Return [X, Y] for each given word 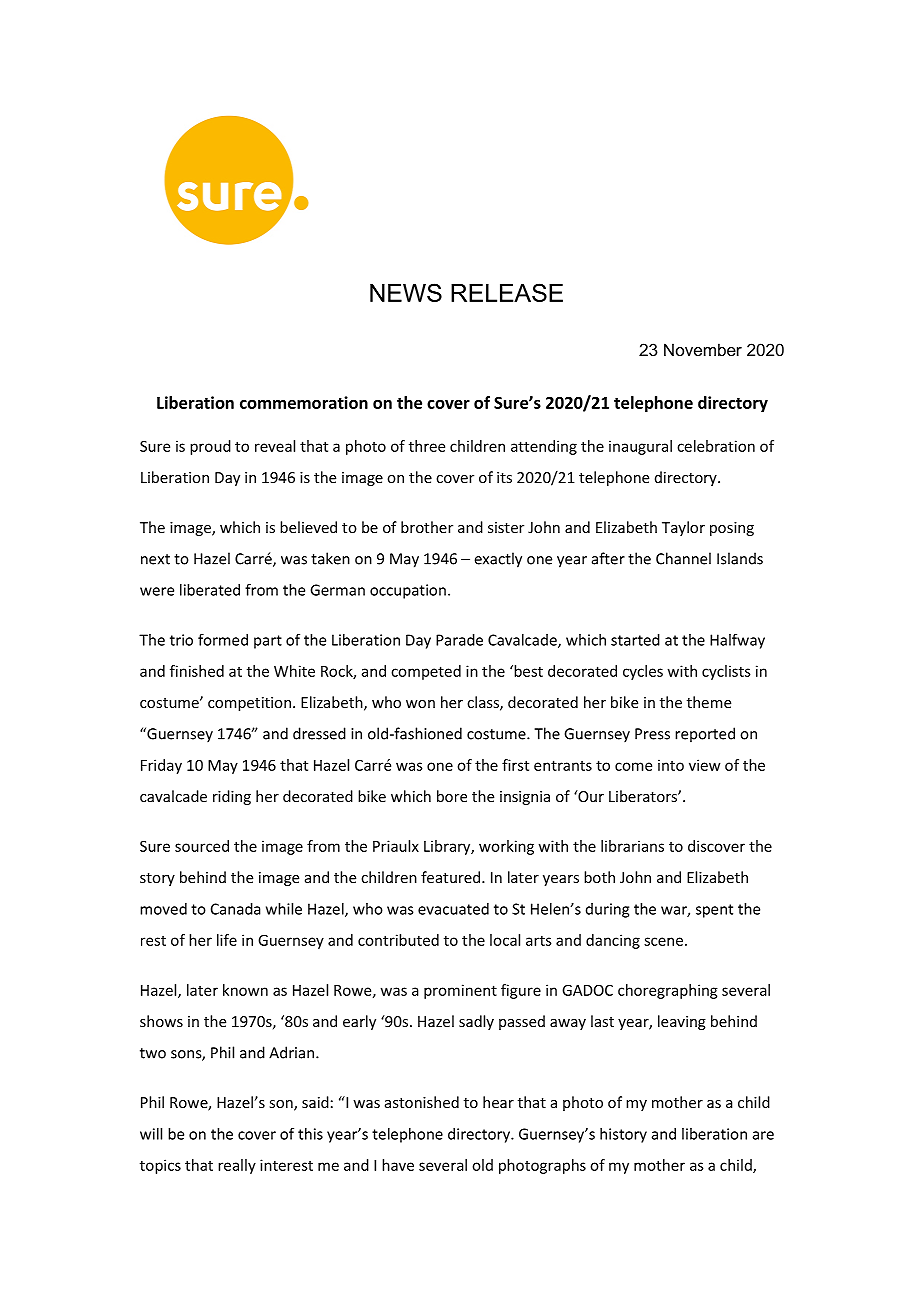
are [763, 1135]
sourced [202, 846]
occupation [408, 591]
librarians [632, 846]
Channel [683, 558]
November [703, 349]
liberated [210, 590]
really [237, 1166]
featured [452, 877]
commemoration [304, 402]
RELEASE [507, 292]
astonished [422, 1102]
